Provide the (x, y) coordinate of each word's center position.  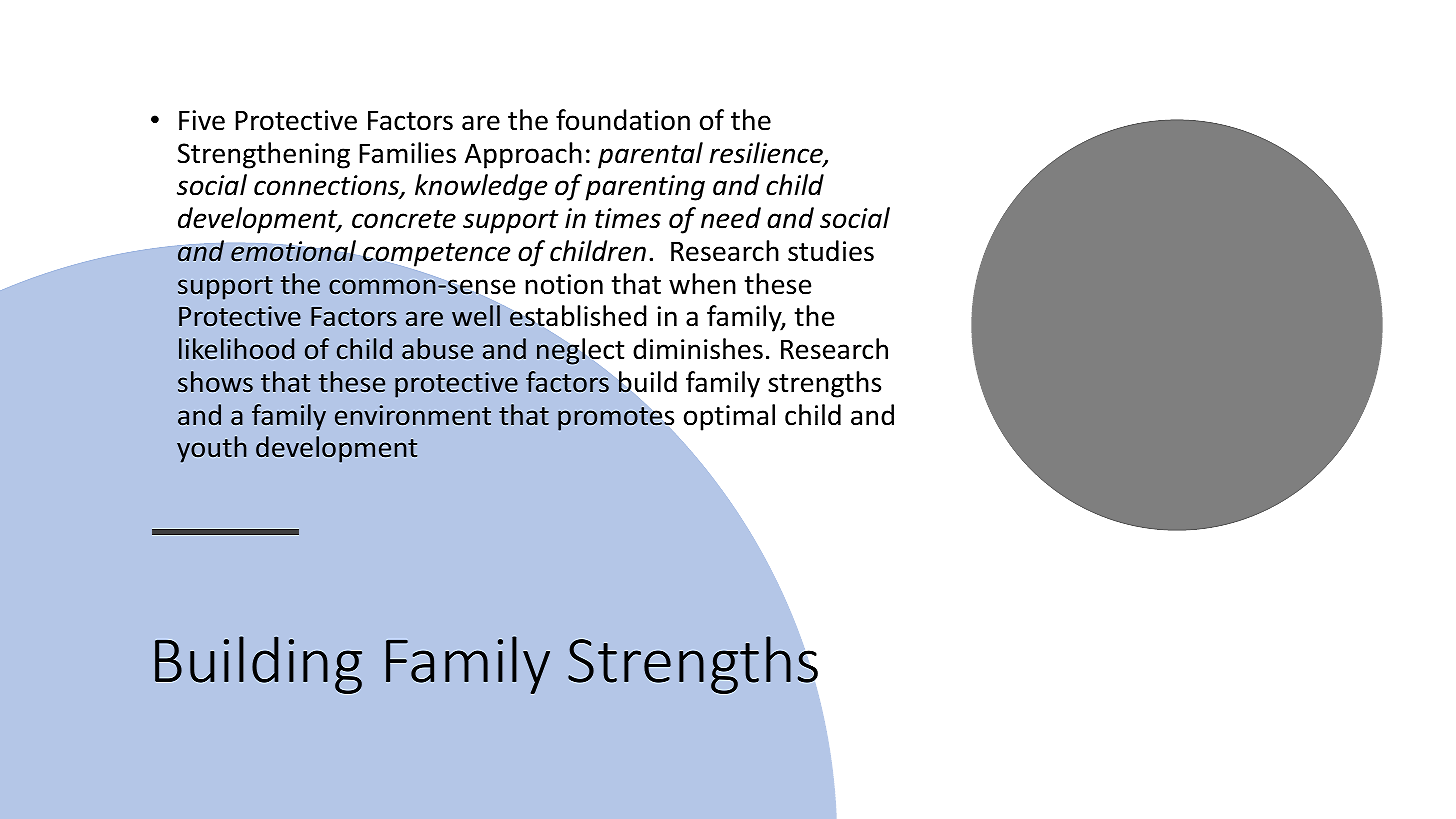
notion (564, 284)
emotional (293, 251)
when (702, 284)
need (731, 218)
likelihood (236, 349)
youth (212, 449)
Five (202, 120)
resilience (767, 154)
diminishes (698, 349)
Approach (523, 155)
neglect (580, 351)
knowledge (481, 187)
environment (413, 415)
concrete (404, 219)
